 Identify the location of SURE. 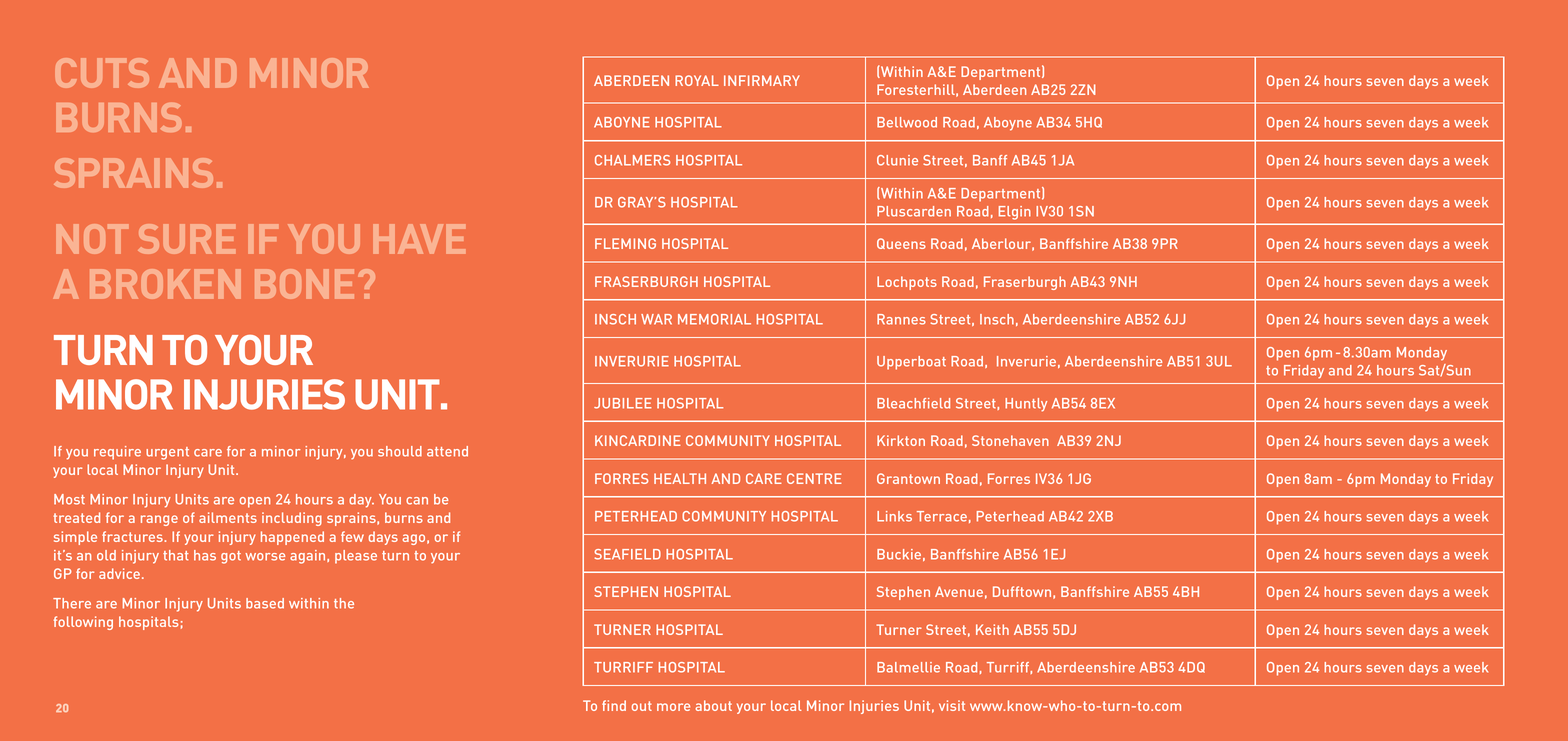
(186, 239).
